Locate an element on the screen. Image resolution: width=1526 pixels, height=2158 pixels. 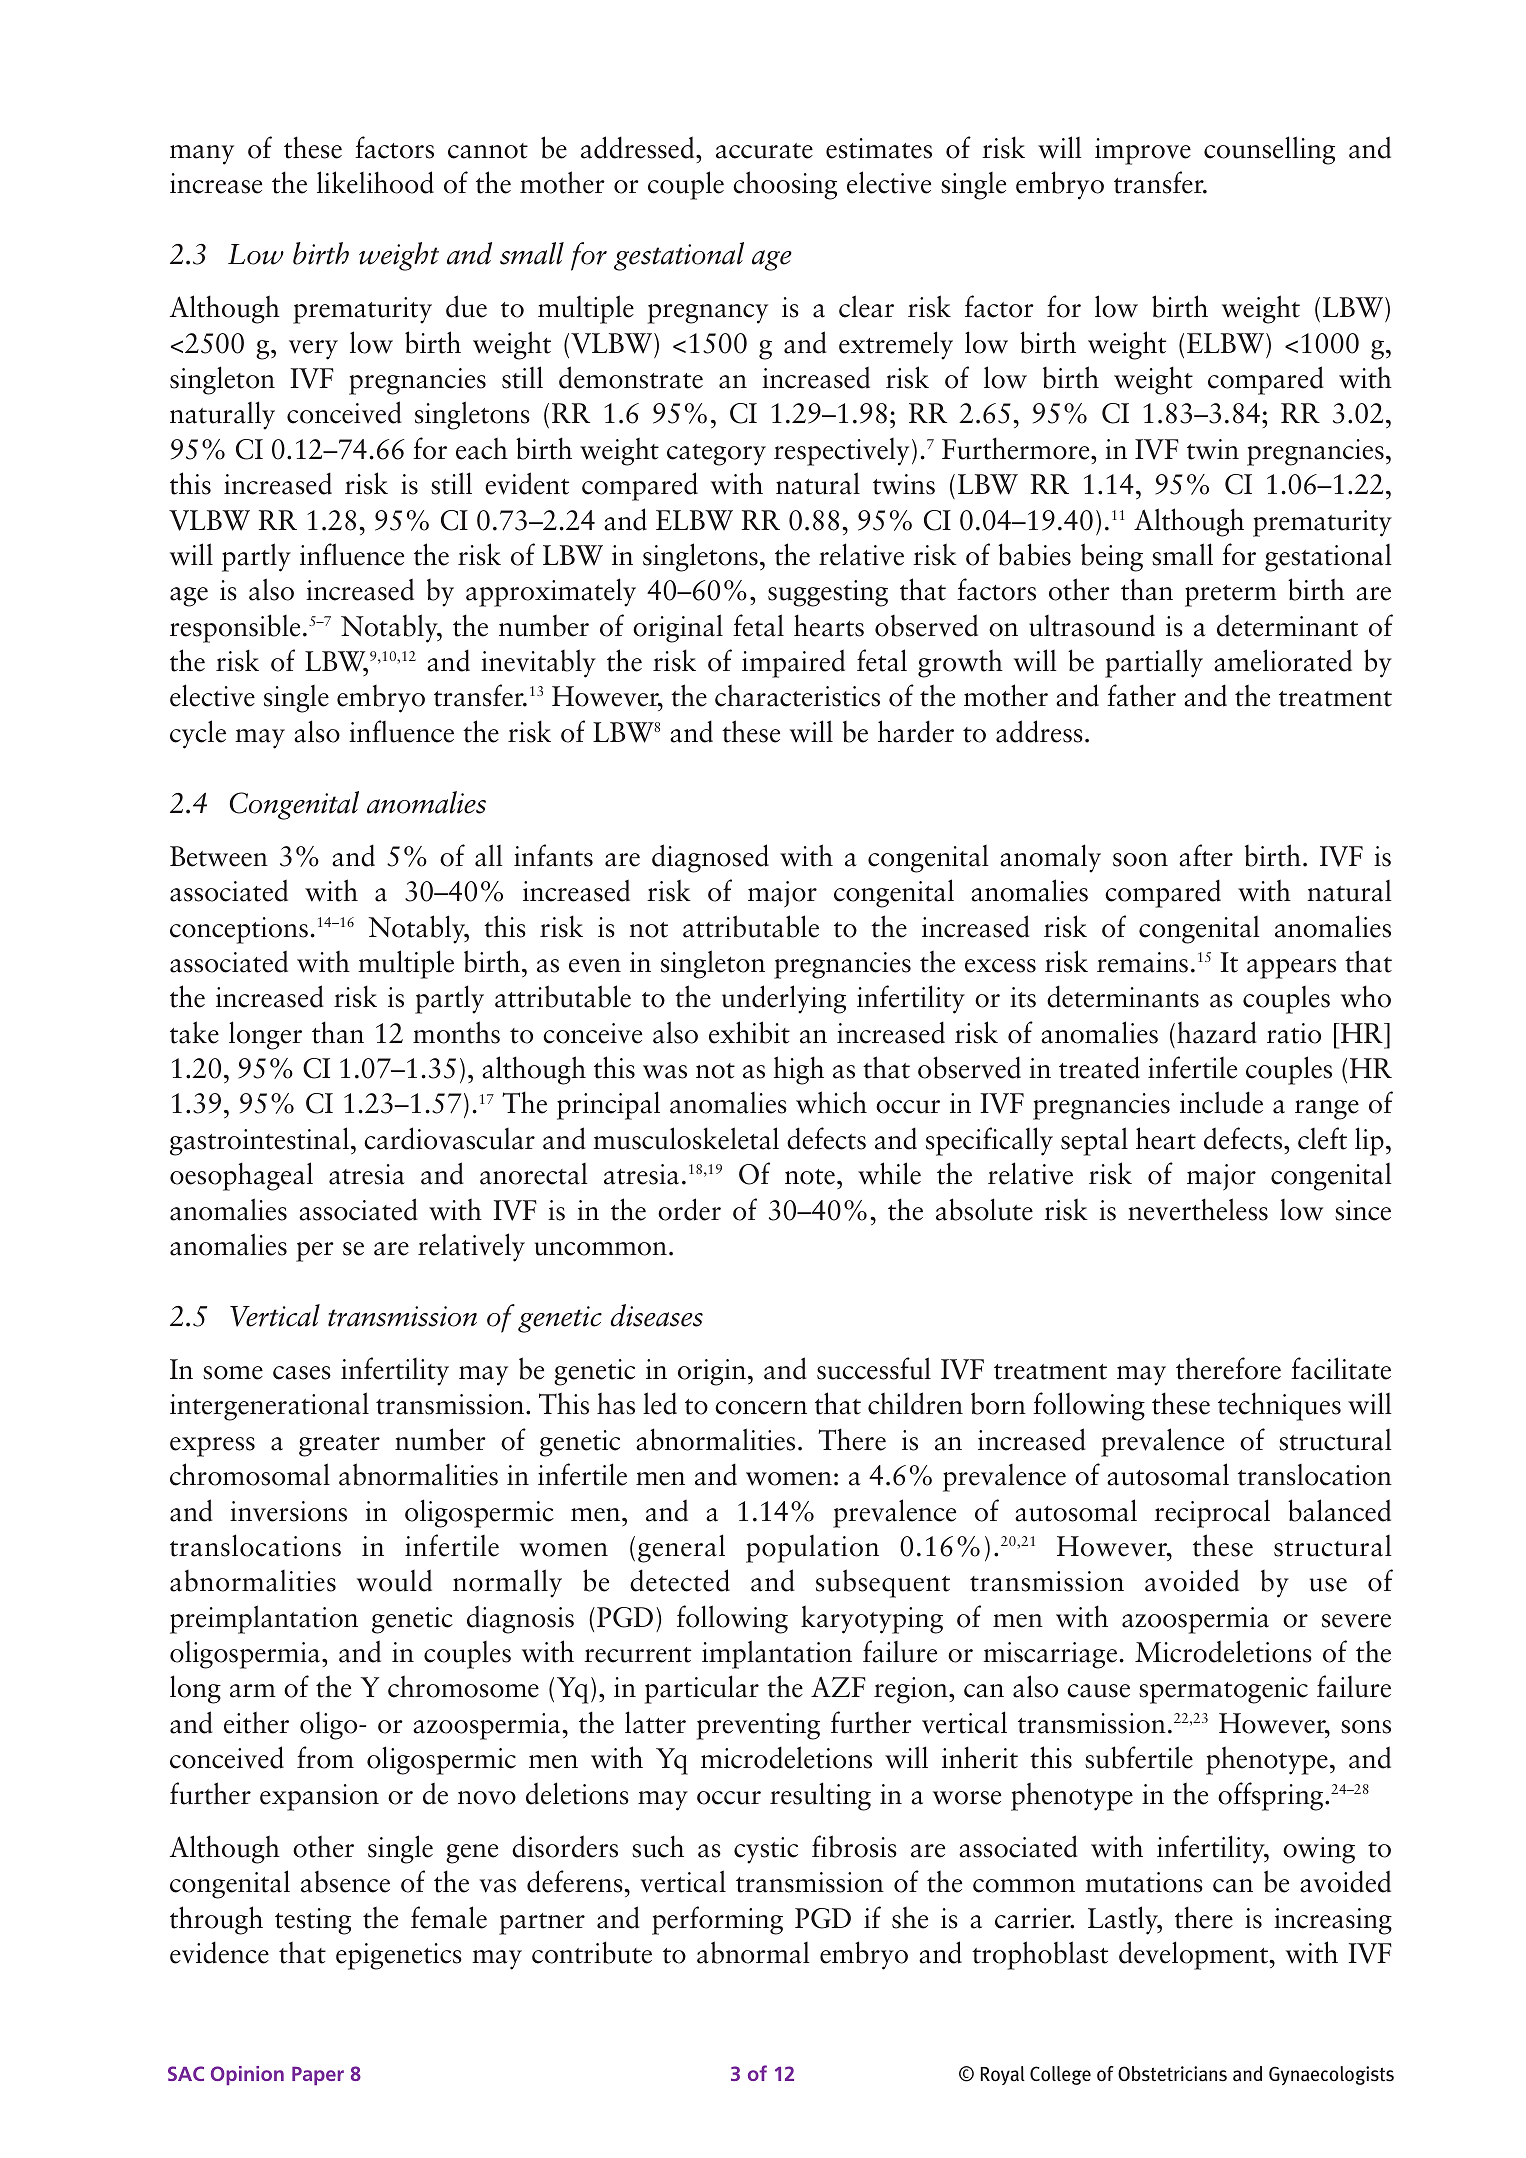
counselling is located at coordinates (1269, 150).
